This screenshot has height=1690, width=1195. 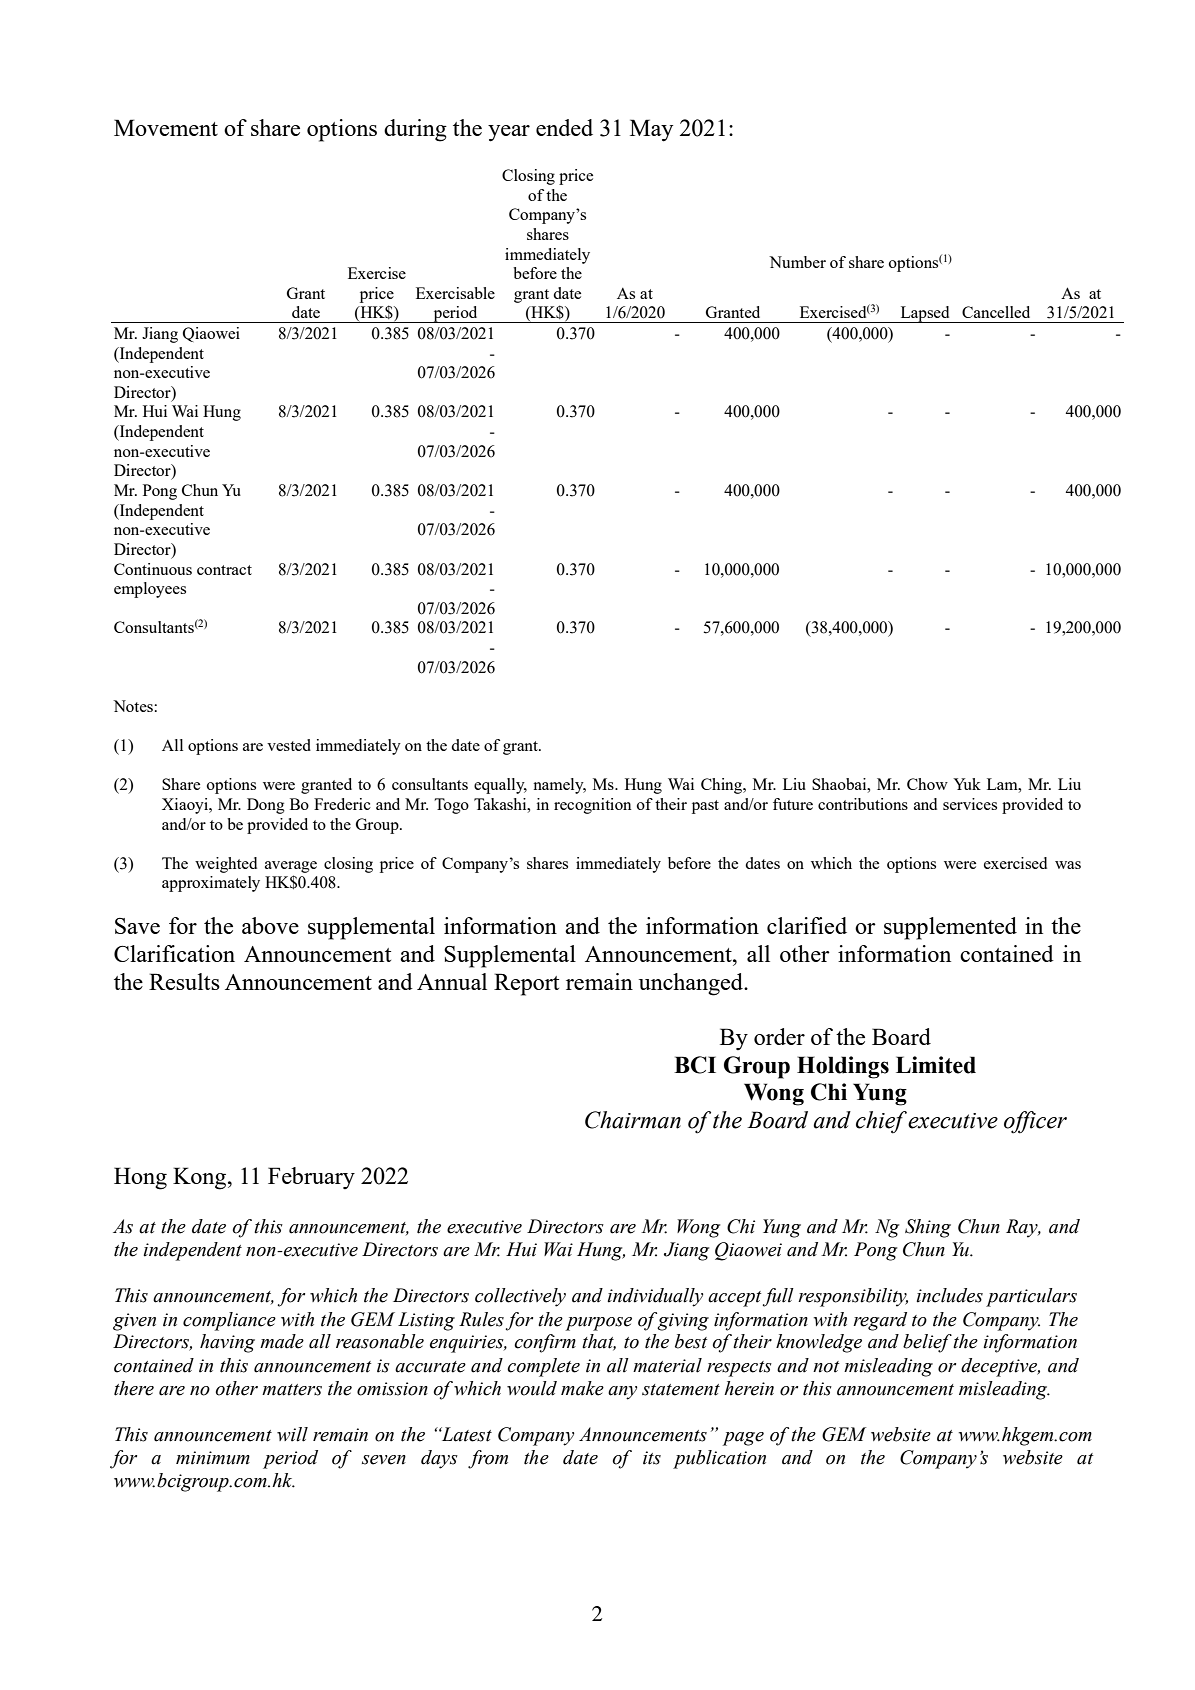 I want to click on contract, so click(x=224, y=570).
